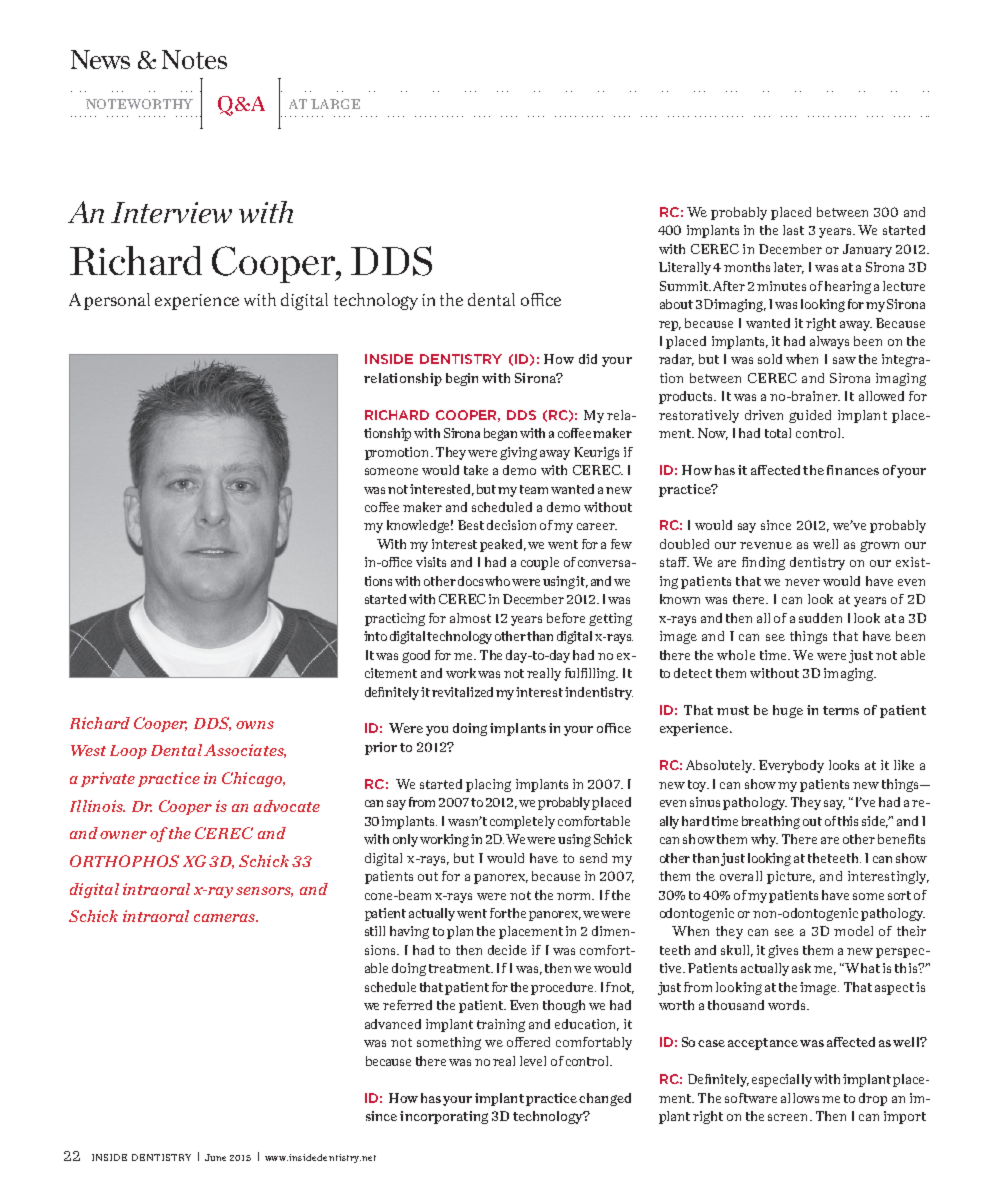 The height and width of the screenshot is (1204, 996). Describe the element at coordinates (789, 1117) in the screenshot. I see `screen` at that location.
